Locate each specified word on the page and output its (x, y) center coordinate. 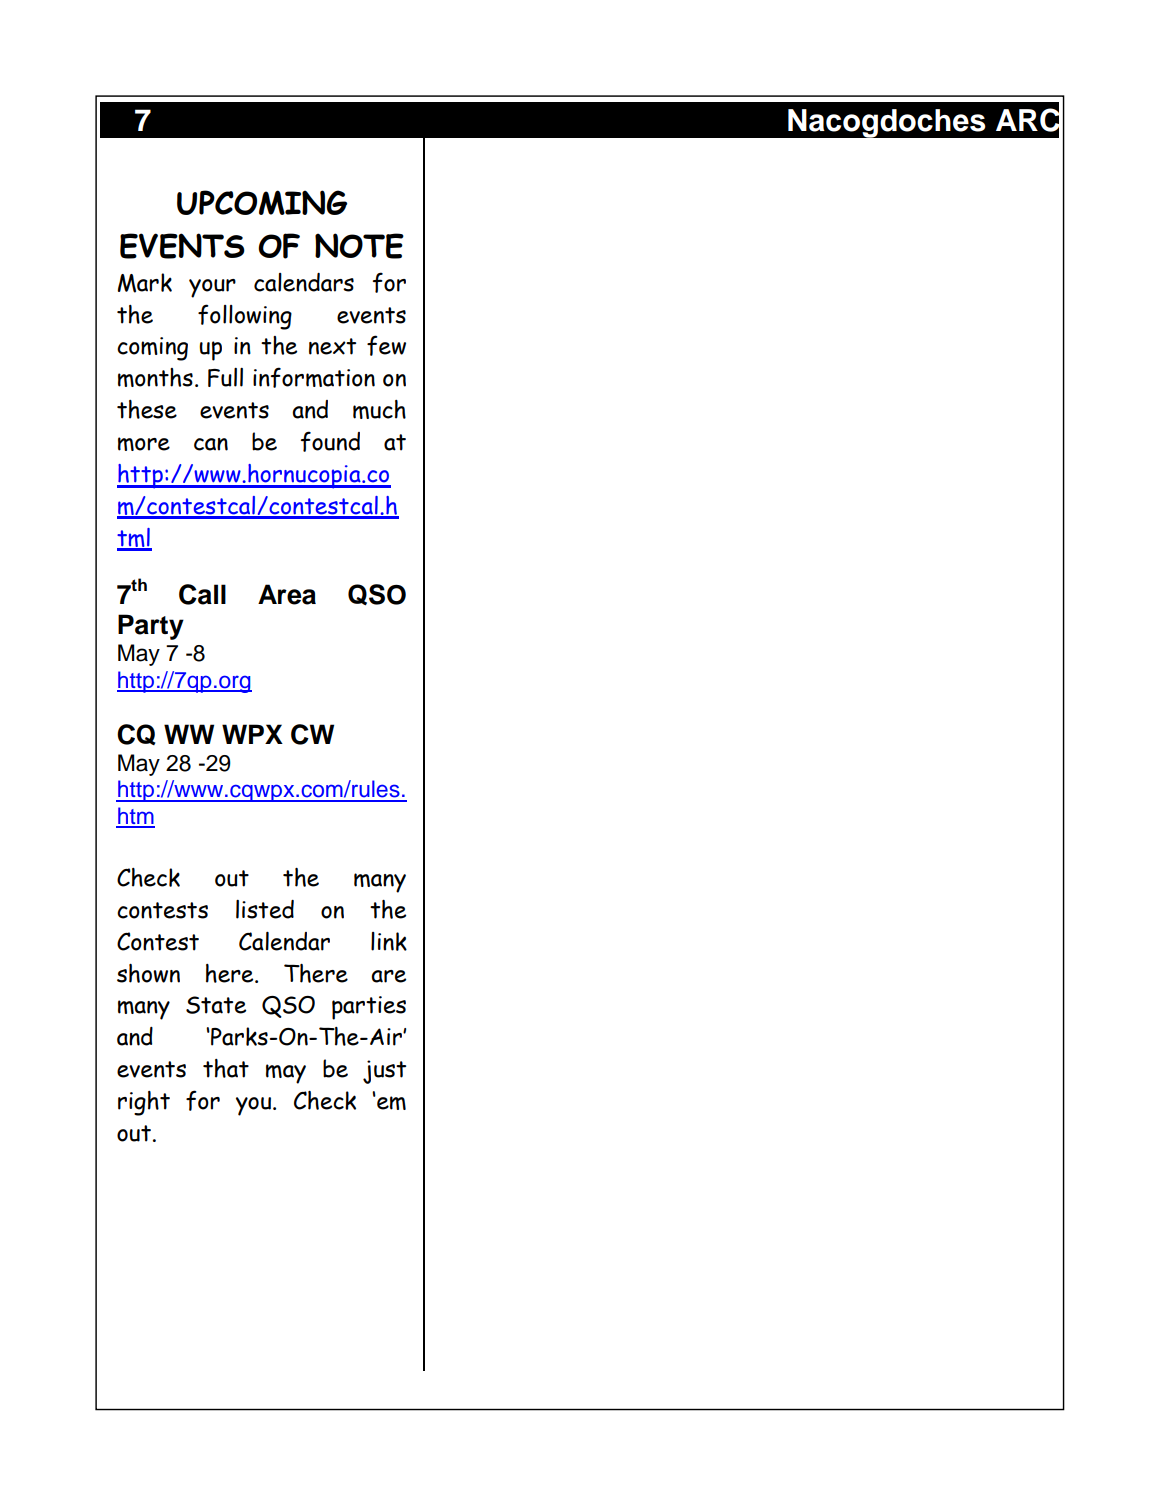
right (144, 1103)
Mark (145, 283)
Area (287, 594)
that (226, 1068)
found (330, 441)
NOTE (359, 246)
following (245, 317)
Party (151, 627)
